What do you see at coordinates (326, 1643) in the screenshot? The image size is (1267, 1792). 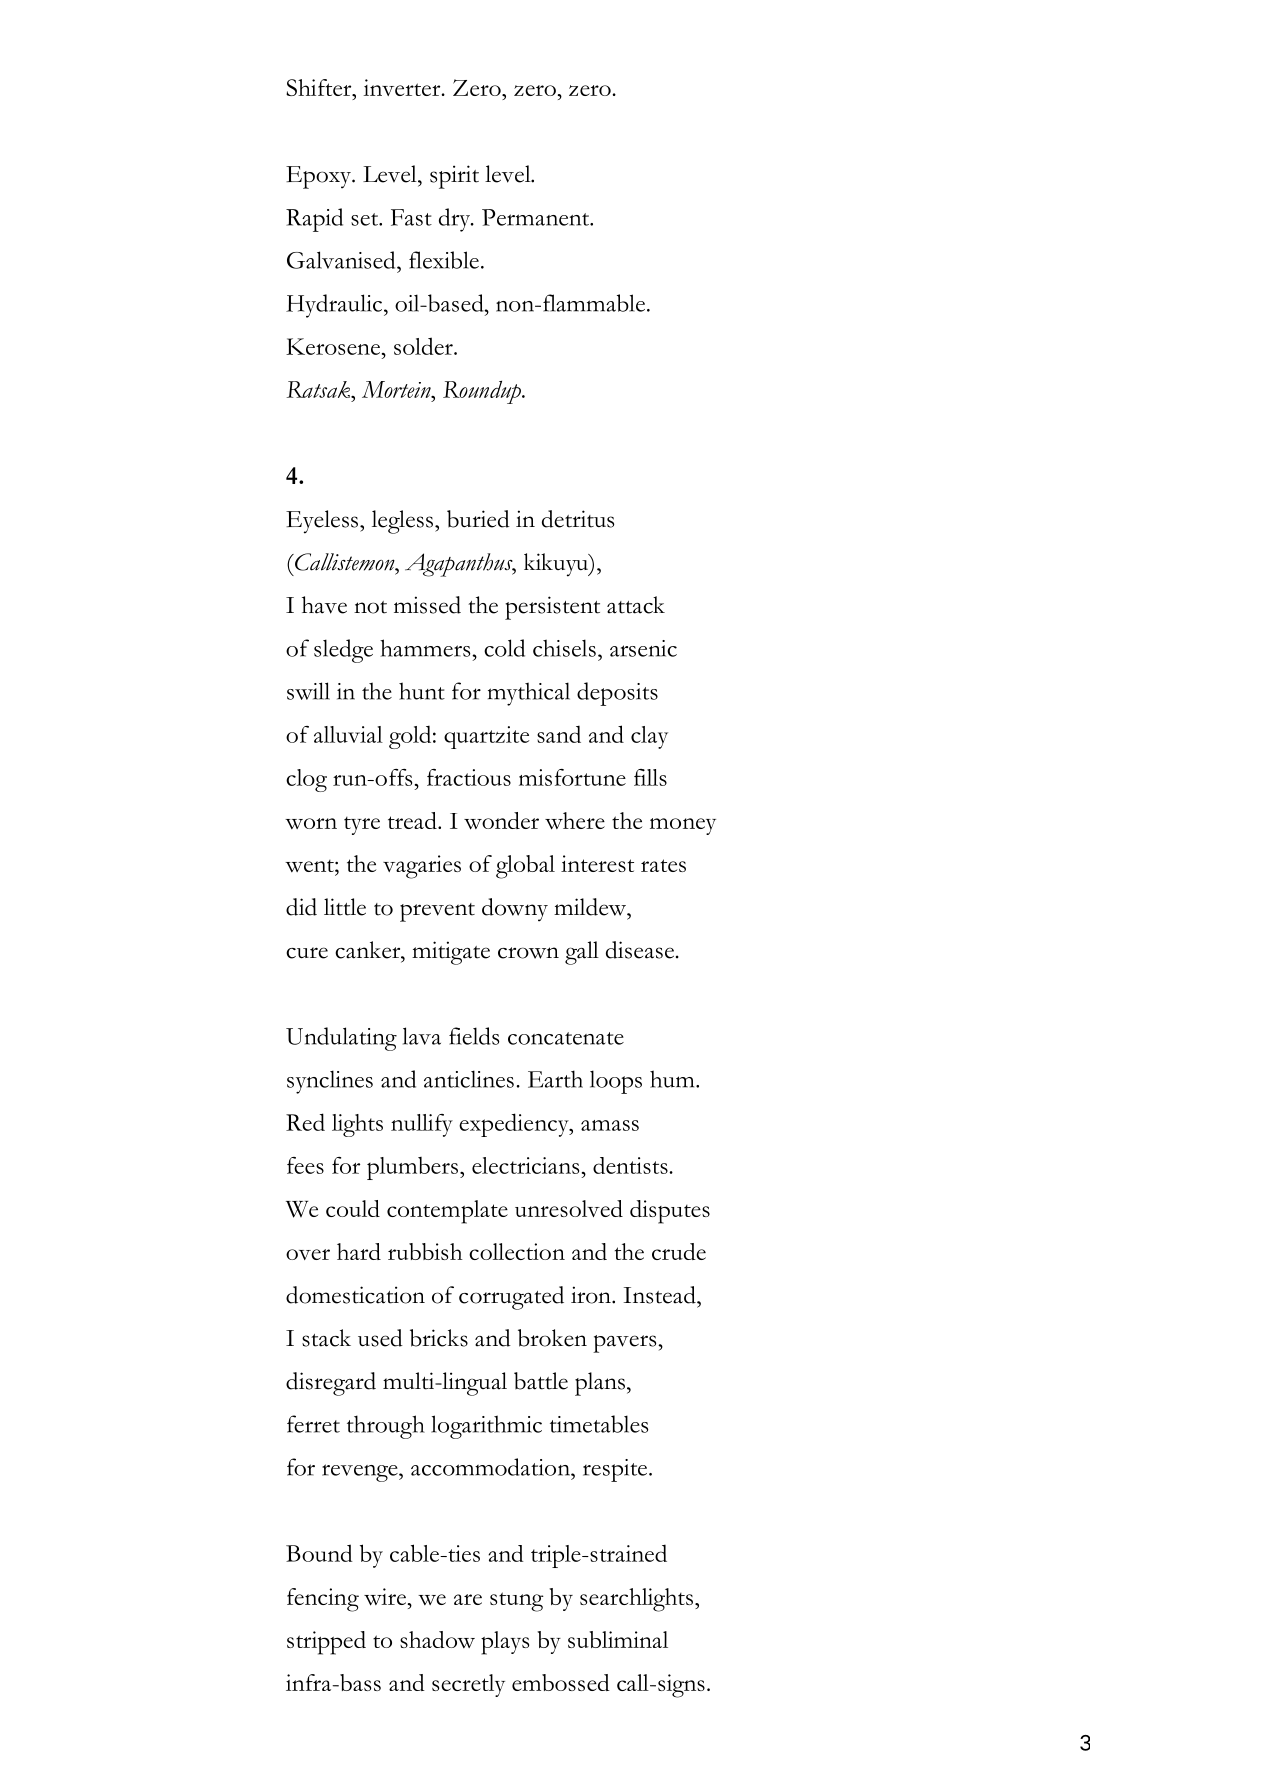 I see `stripped` at bounding box center [326, 1643].
